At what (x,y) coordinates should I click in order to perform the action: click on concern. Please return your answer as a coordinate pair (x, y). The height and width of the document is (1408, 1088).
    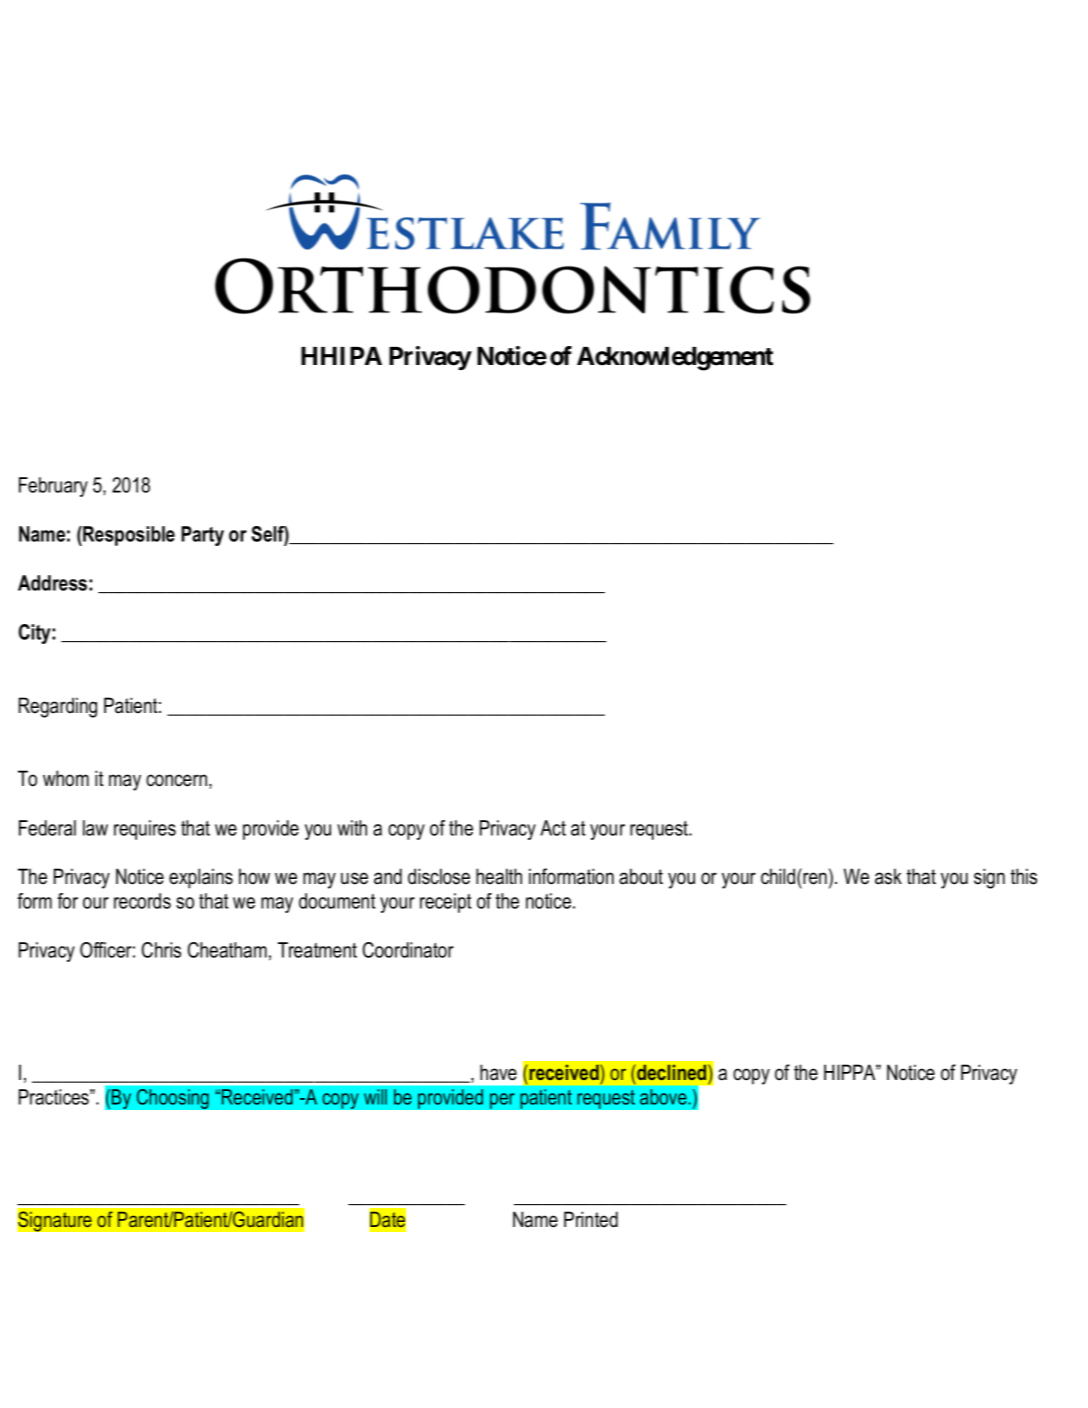
    Looking at the image, I should click on (176, 780).
